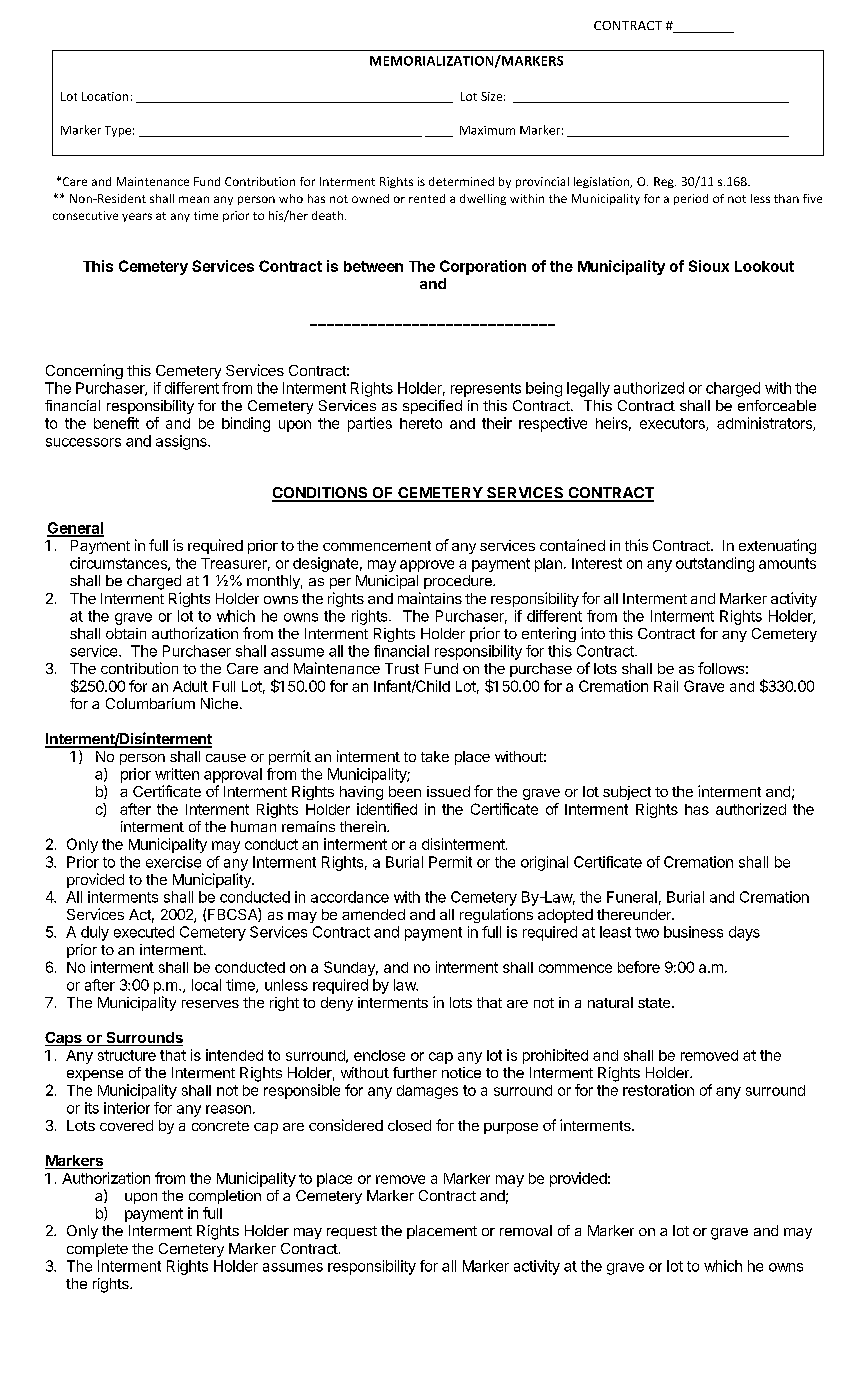 The width and height of the screenshot is (849, 1400). What do you see at coordinates (487, 130) in the screenshot?
I see `Maximum` at bounding box center [487, 130].
